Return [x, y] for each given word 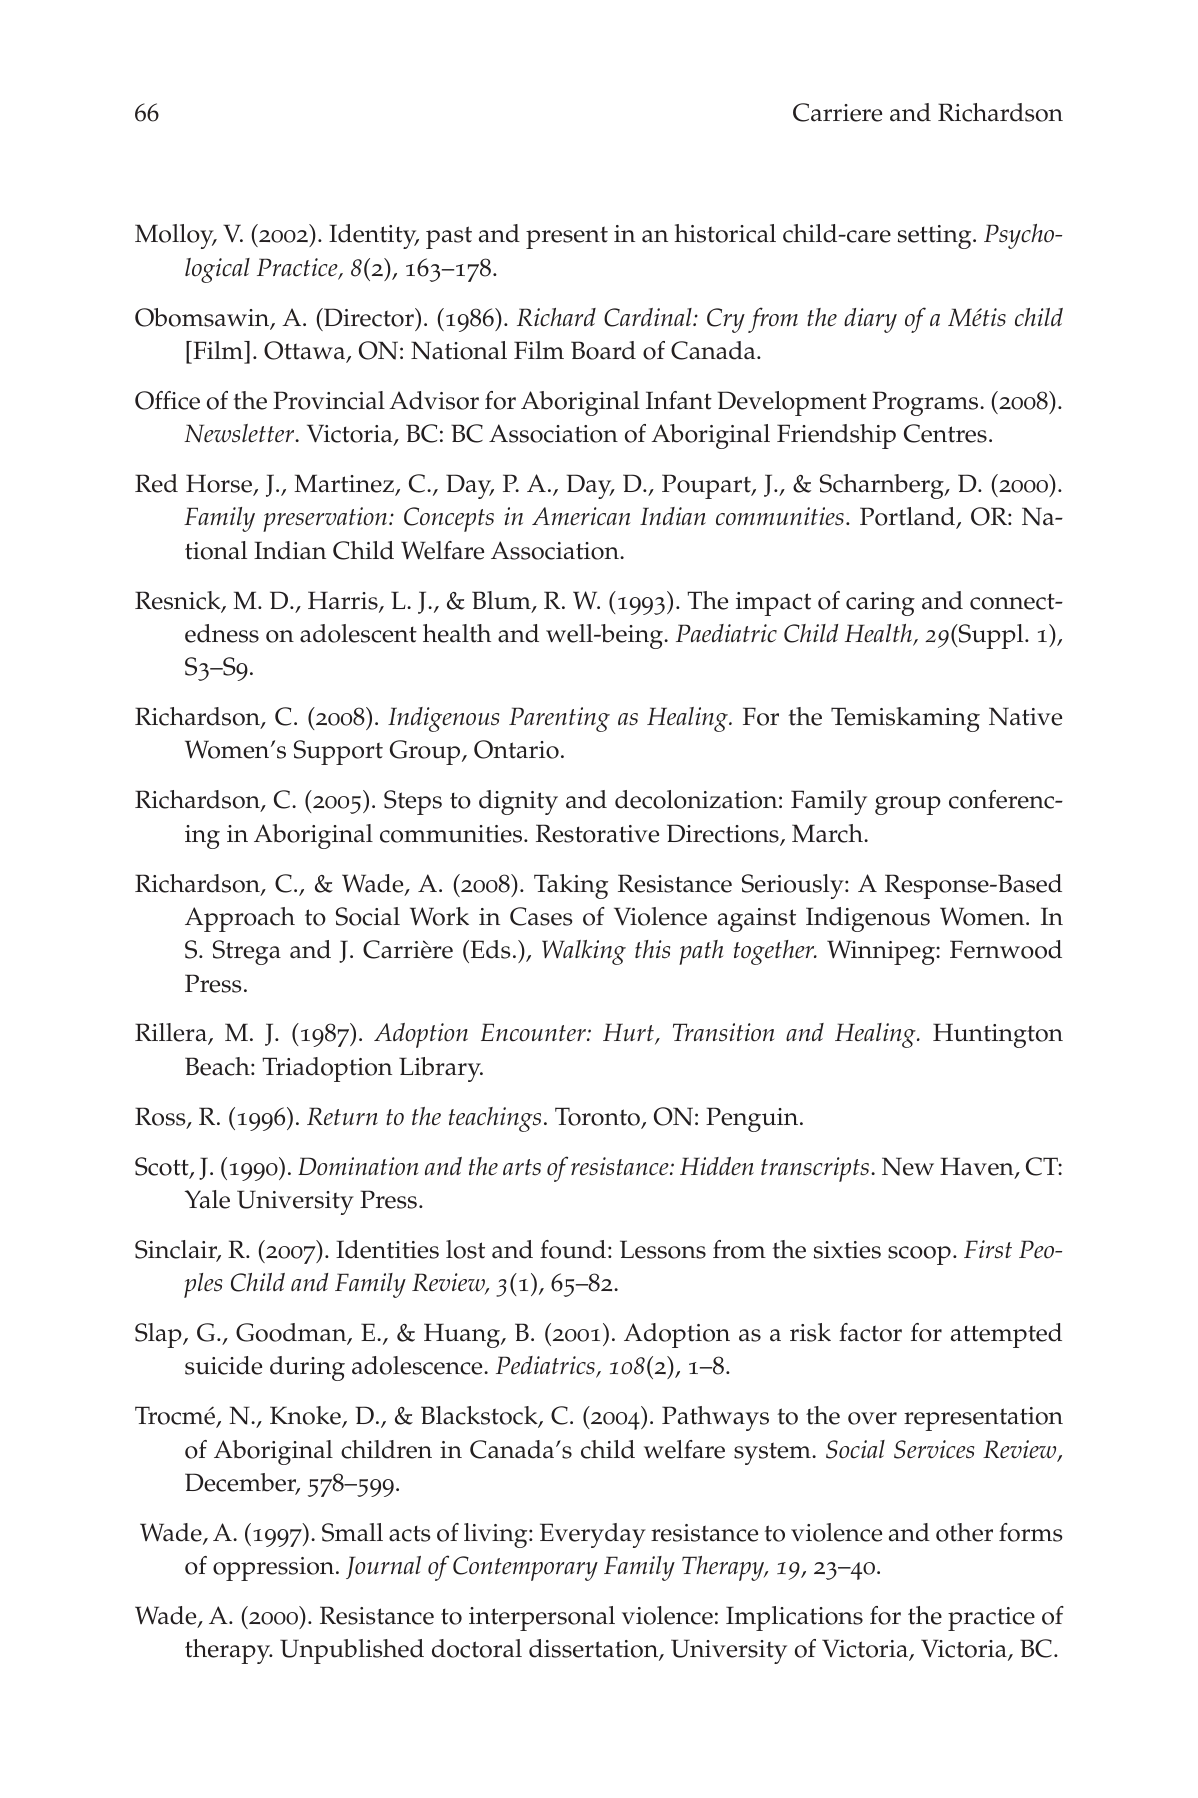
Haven [978, 1167]
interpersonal [542, 1618]
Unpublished [352, 1651]
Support [338, 752]
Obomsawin [203, 318]
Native [1025, 716]
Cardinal [649, 317]
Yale [207, 1199]
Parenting [559, 719]
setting [936, 237]
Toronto [598, 1117]
